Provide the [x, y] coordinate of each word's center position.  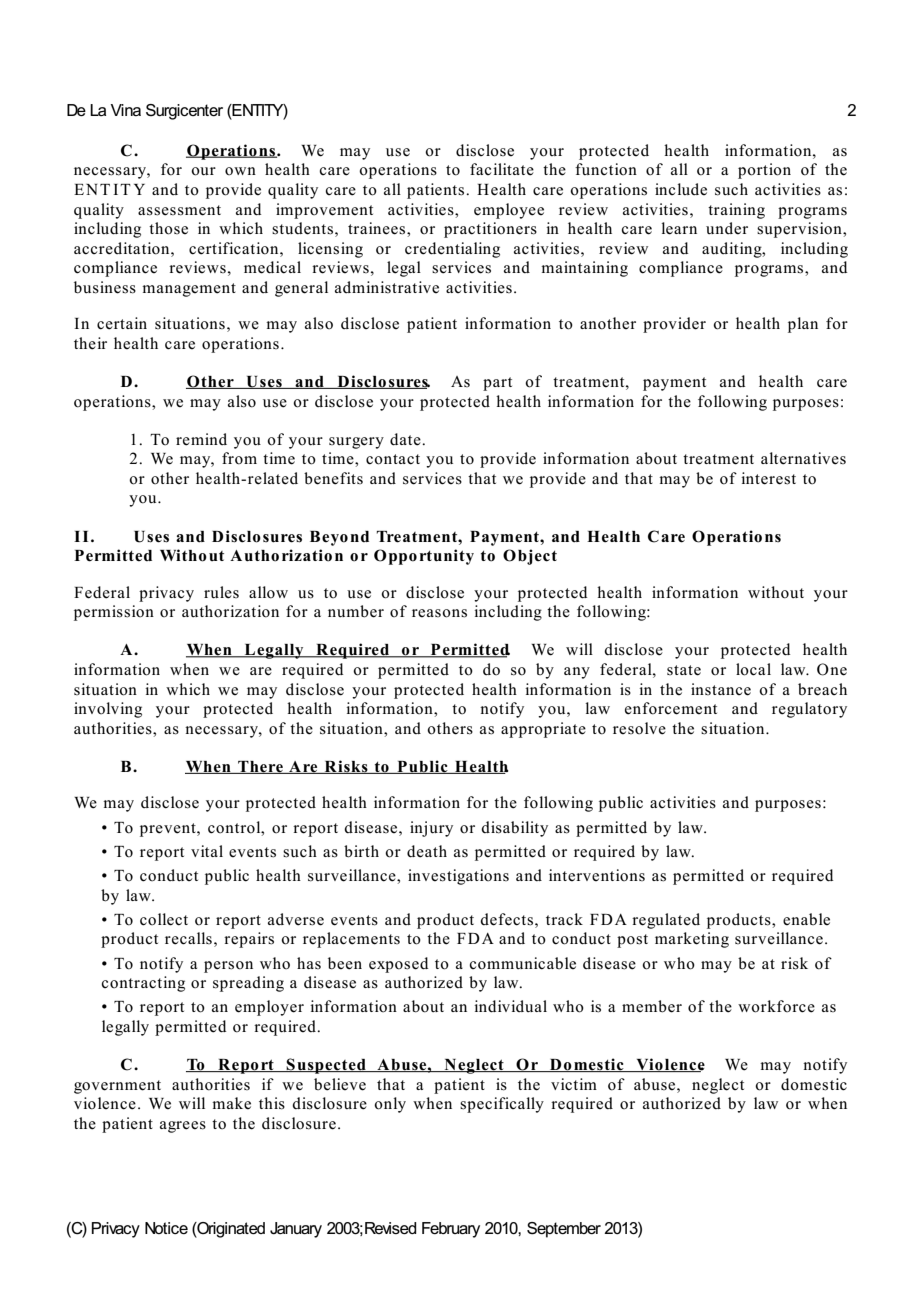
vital [207, 851]
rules [221, 592]
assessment [179, 210]
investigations [458, 877]
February [451, 1230]
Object [530, 557]
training [736, 211]
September [564, 1230]
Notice [166, 1228]
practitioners [490, 230]
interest [768, 478]
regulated [666, 921]
